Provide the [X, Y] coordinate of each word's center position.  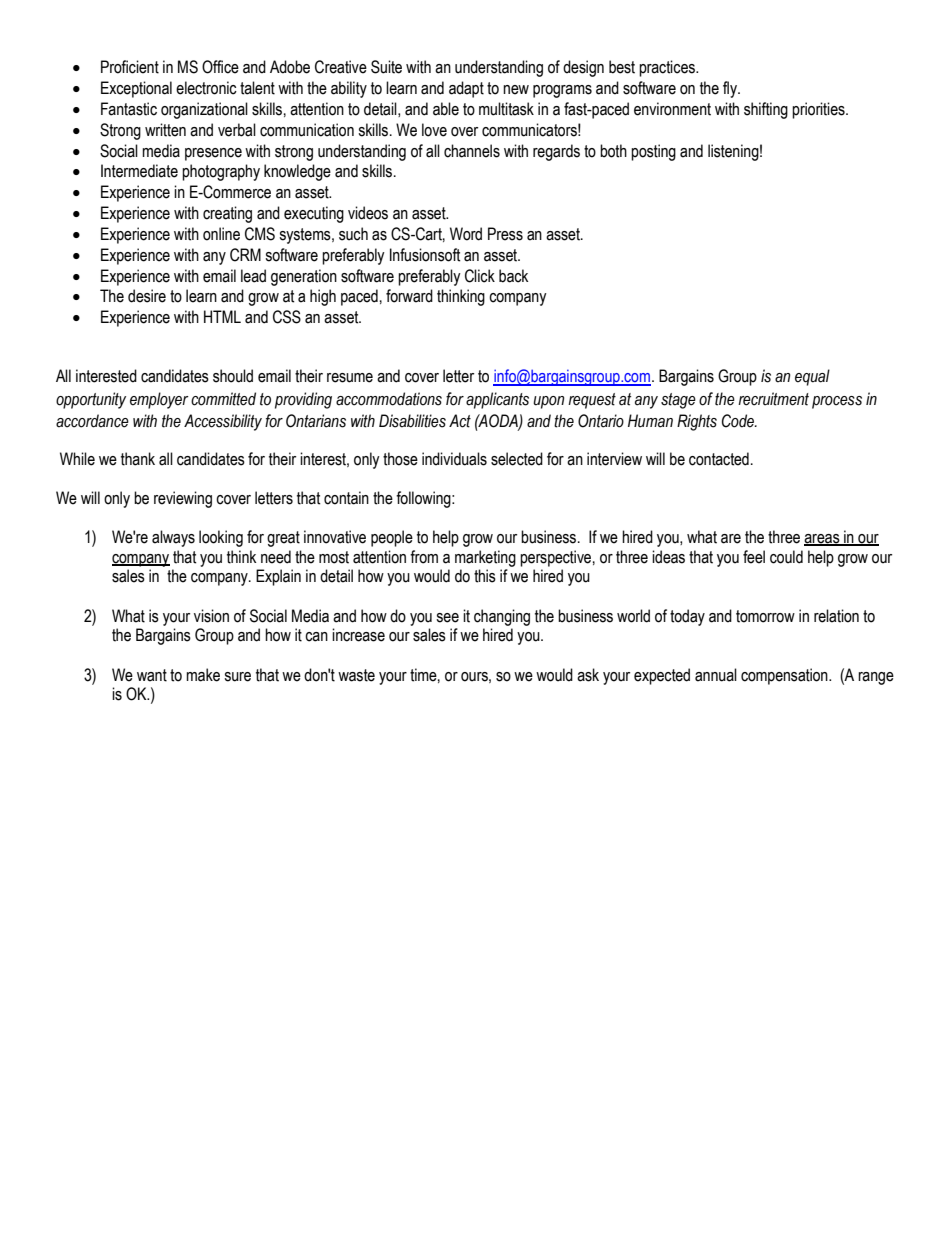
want [152, 675]
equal [812, 377]
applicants [497, 400]
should [233, 376]
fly [731, 89]
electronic [206, 88]
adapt [466, 89]
